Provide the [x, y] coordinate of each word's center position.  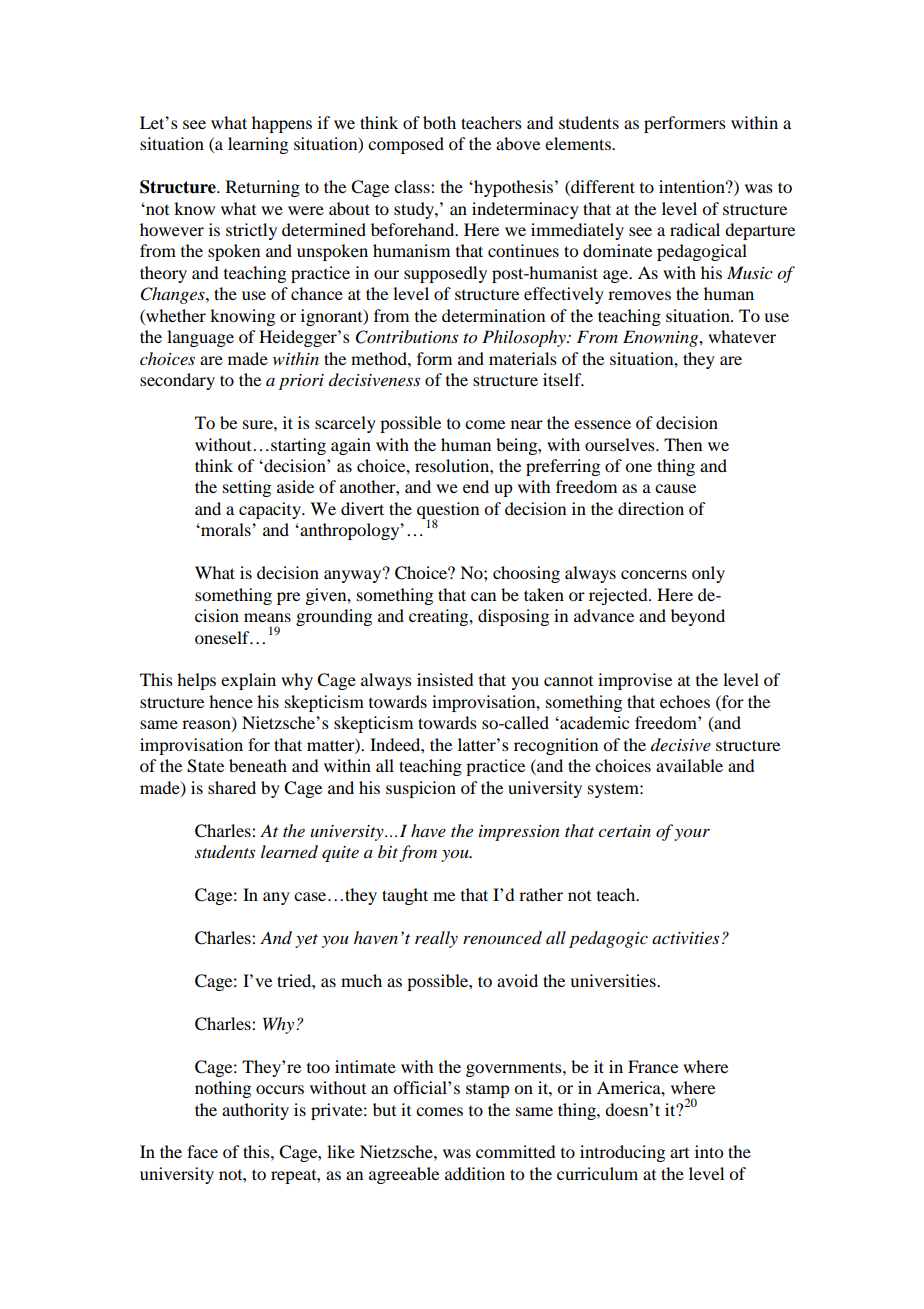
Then [683, 444]
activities [685, 938]
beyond [698, 617]
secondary [177, 381]
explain [248, 681]
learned [289, 852]
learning [258, 145]
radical [695, 229]
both [439, 122]
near [527, 424]
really [436, 939]
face [202, 1151]
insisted [445, 679]
